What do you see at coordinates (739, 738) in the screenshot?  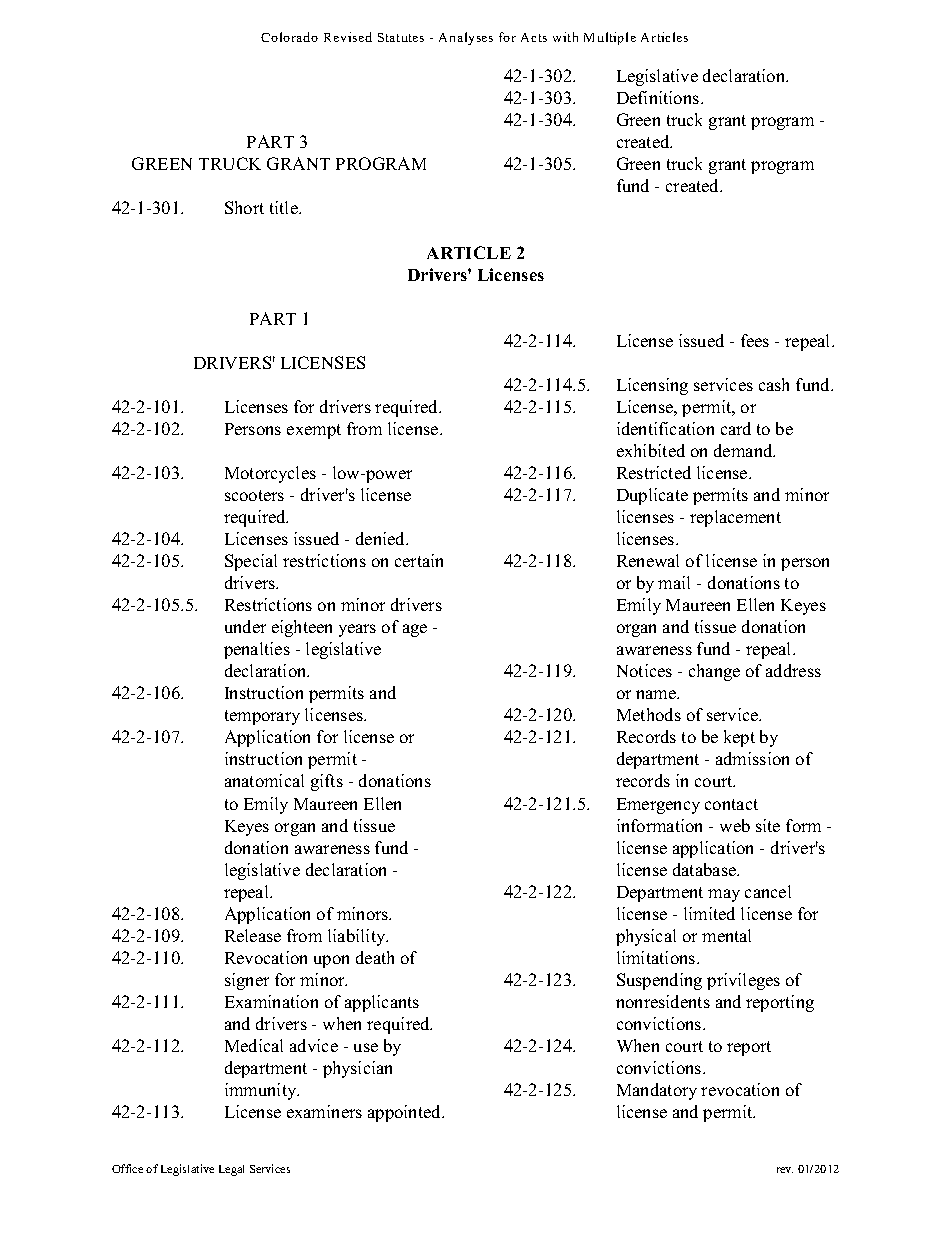 I see `kept` at bounding box center [739, 738].
